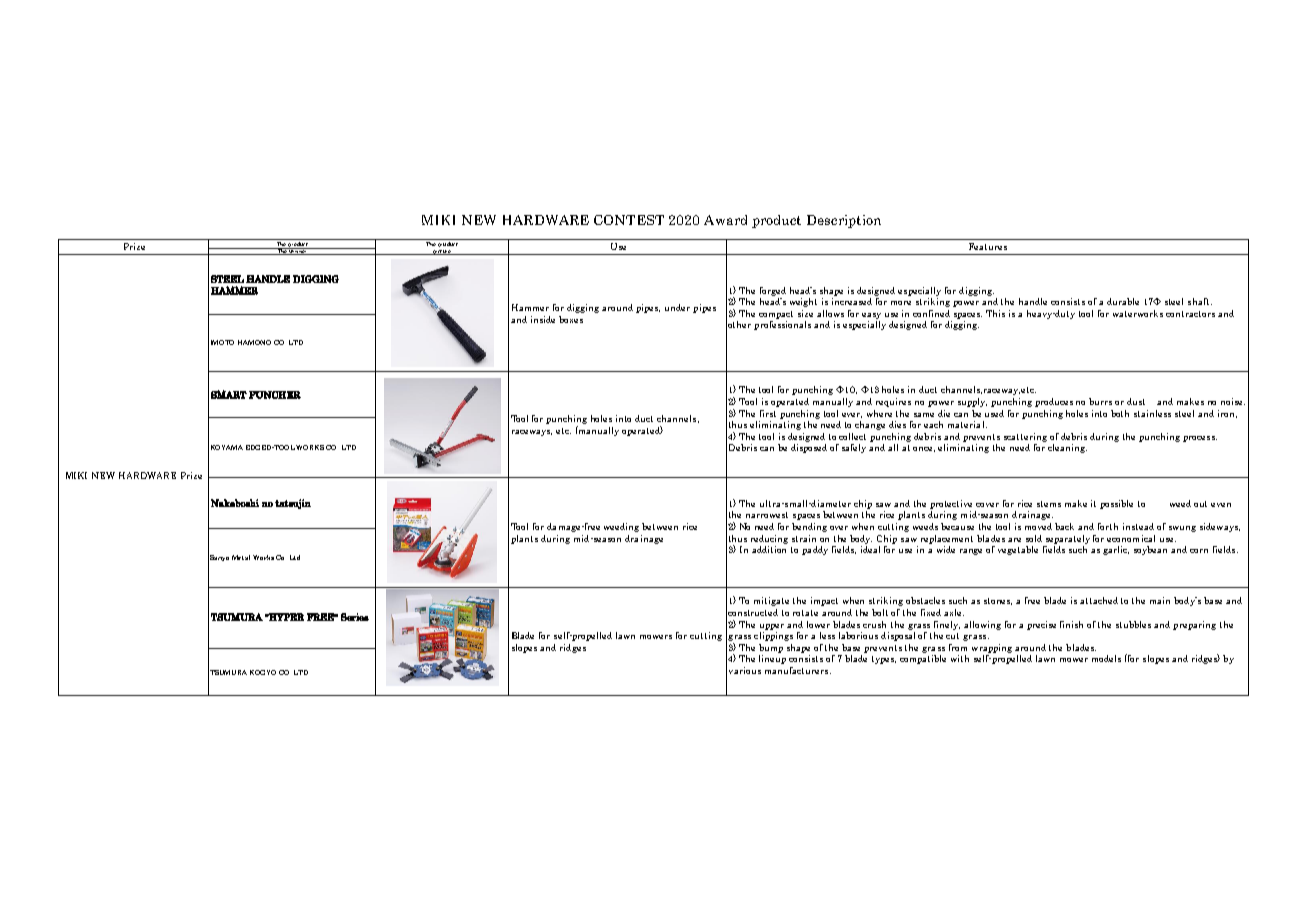 The height and width of the screenshot is (924, 1308). What do you see at coordinates (725, 220) in the screenshot?
I see `Award` at bounding box center [725, 220].
